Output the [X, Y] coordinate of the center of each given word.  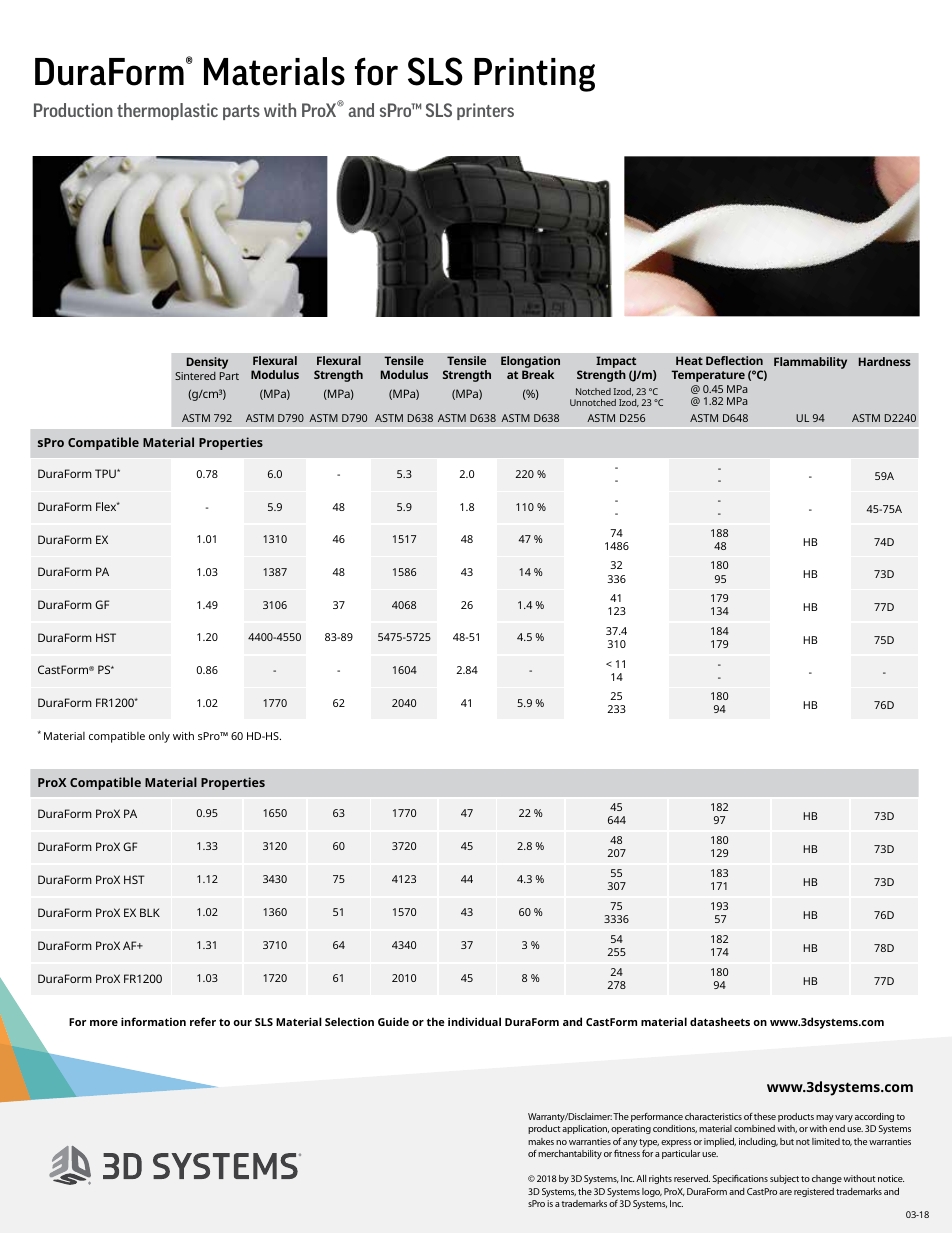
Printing [534, 75]
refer [203, 1021]
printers [485, 111]
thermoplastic [167, 111]
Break [538, 374]
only [159, 737]
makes [541, 1141]
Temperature [708, 376]
